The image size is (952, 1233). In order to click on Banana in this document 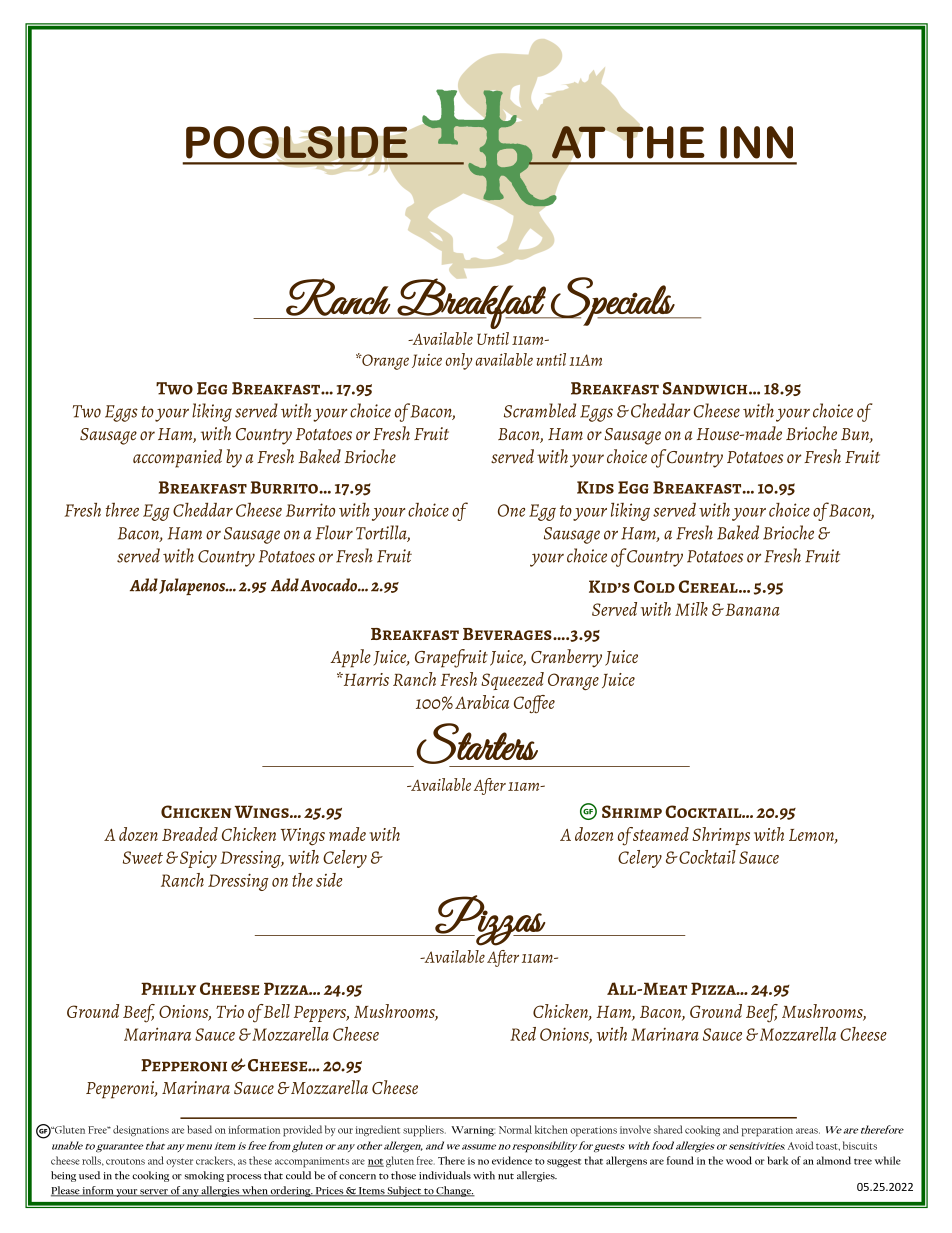, I will do `click(751, 609)`.
